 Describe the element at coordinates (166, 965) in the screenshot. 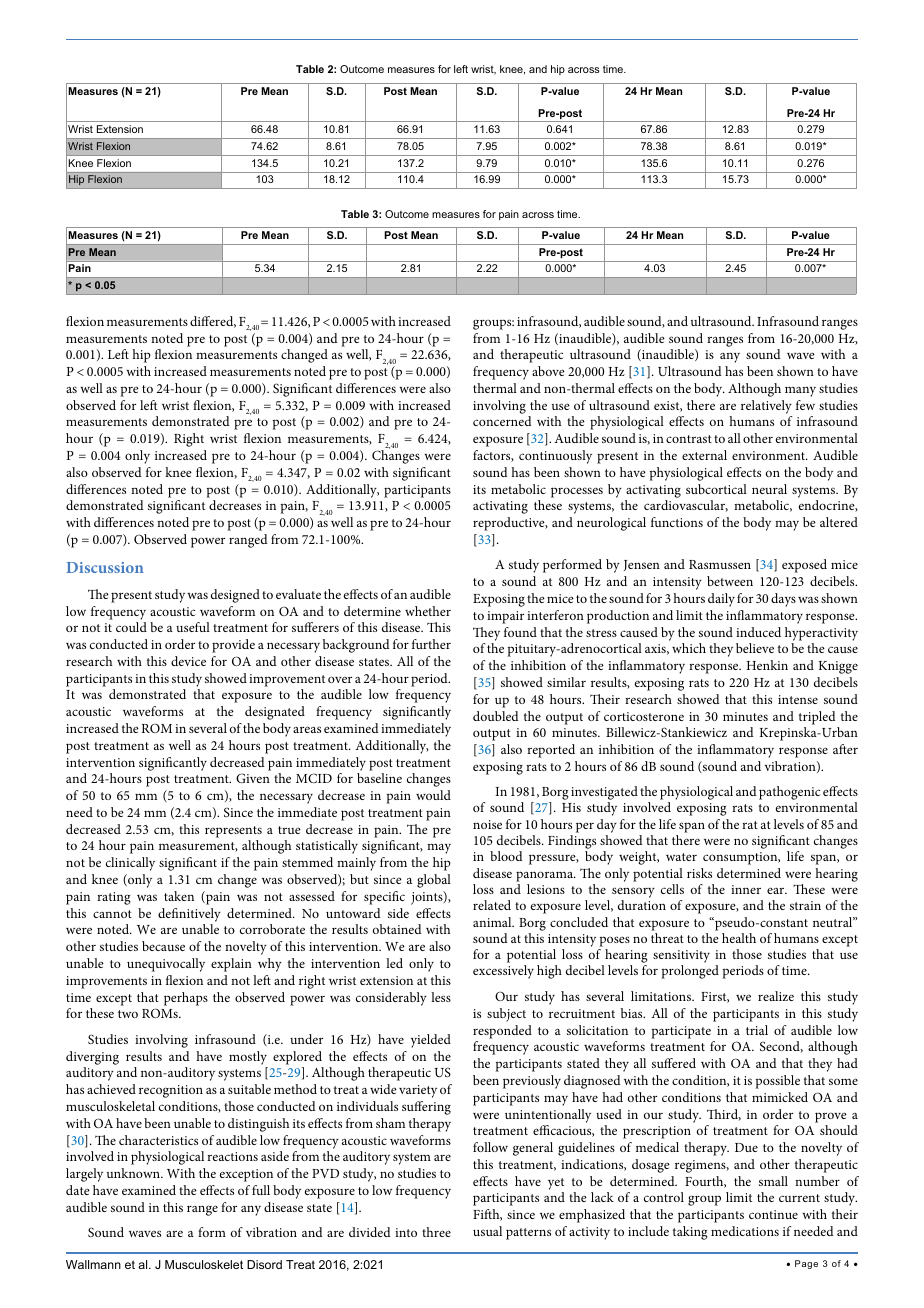

I see `unequivocally` at that location.
